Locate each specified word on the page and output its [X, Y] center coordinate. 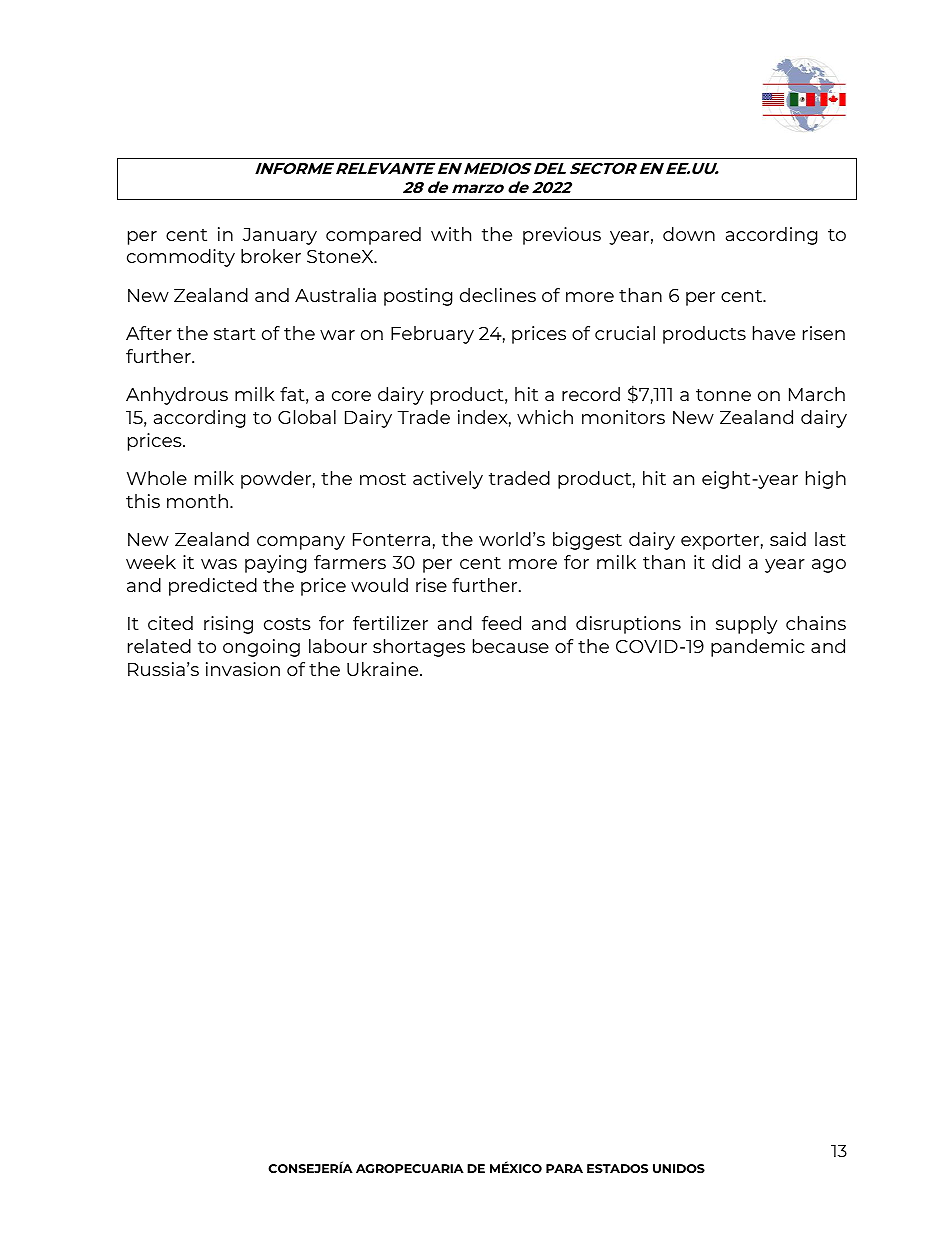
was [219, 564]
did [726, 562]
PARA [564, 1168]
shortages [419, 648]
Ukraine [384, 669]
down [689, 234]
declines [498, 295]
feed [501, 623]
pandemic [758, 648]
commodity [181, 258]
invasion [243, 669]
